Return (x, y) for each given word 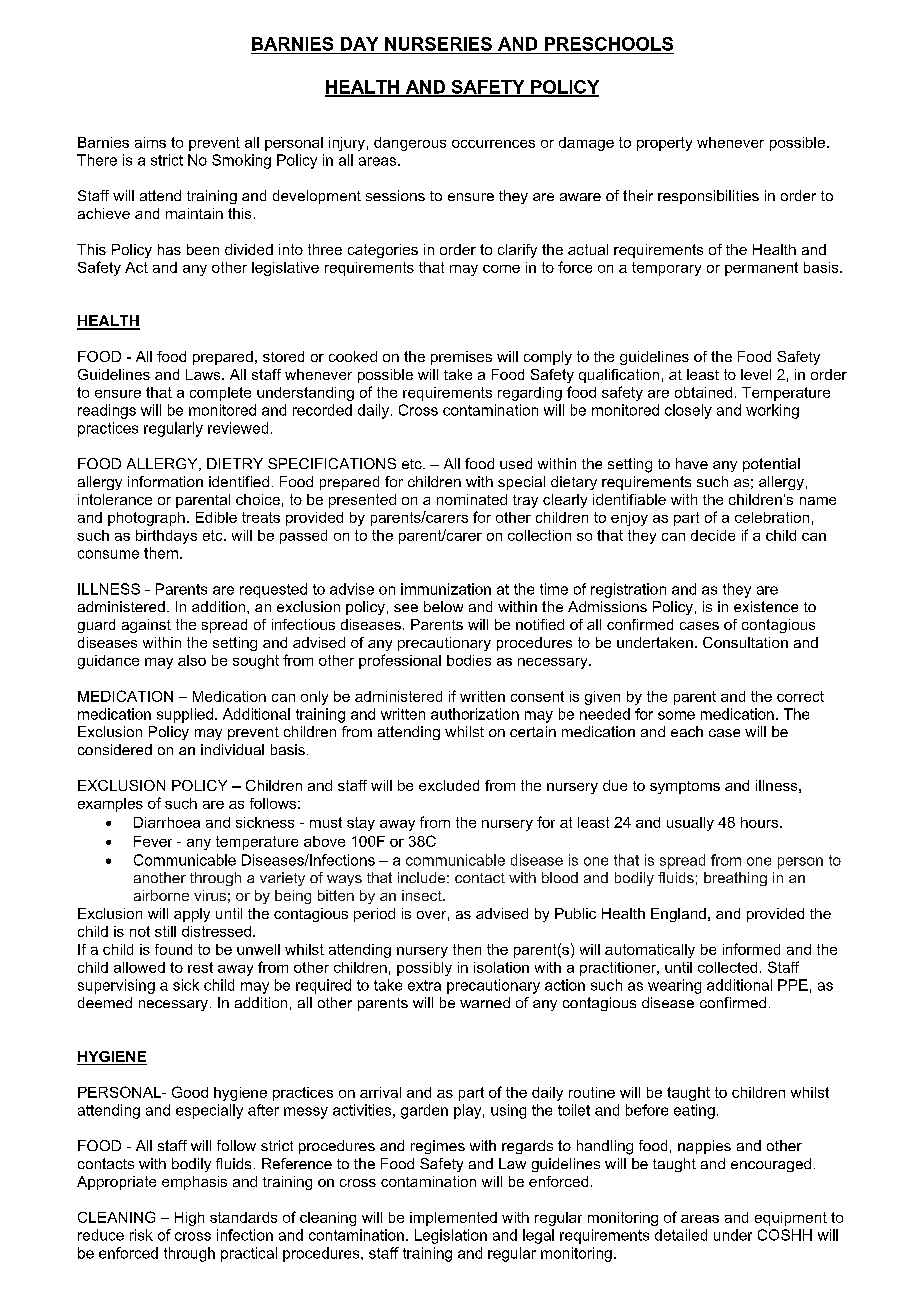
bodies (469, 660)
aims (150, 142)
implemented (453, 1219)
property (664, 144)
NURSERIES (438, 44)
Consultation (745, 642)
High (189, 1219)
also (192, 660)
